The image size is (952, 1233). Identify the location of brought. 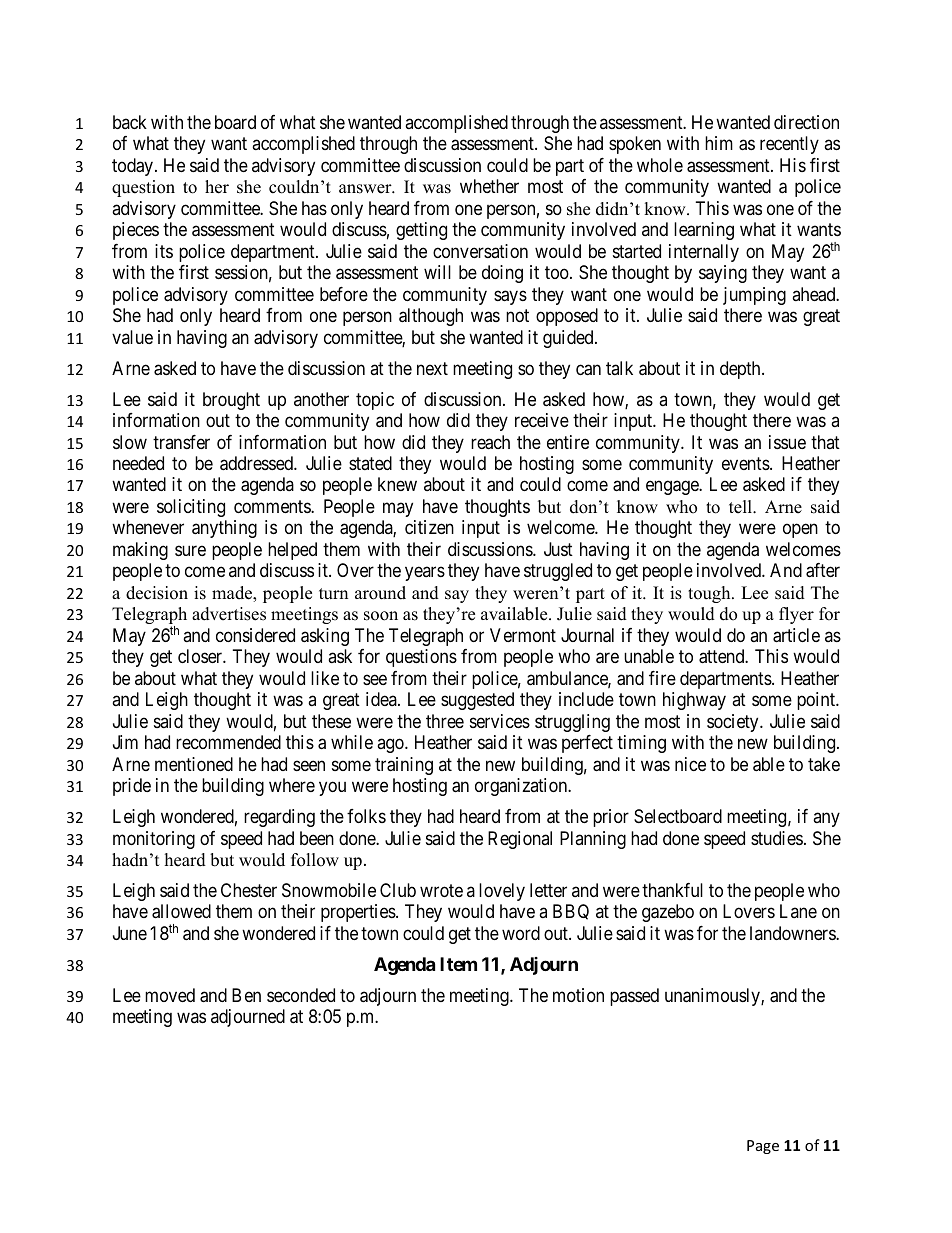
(231, 401).
